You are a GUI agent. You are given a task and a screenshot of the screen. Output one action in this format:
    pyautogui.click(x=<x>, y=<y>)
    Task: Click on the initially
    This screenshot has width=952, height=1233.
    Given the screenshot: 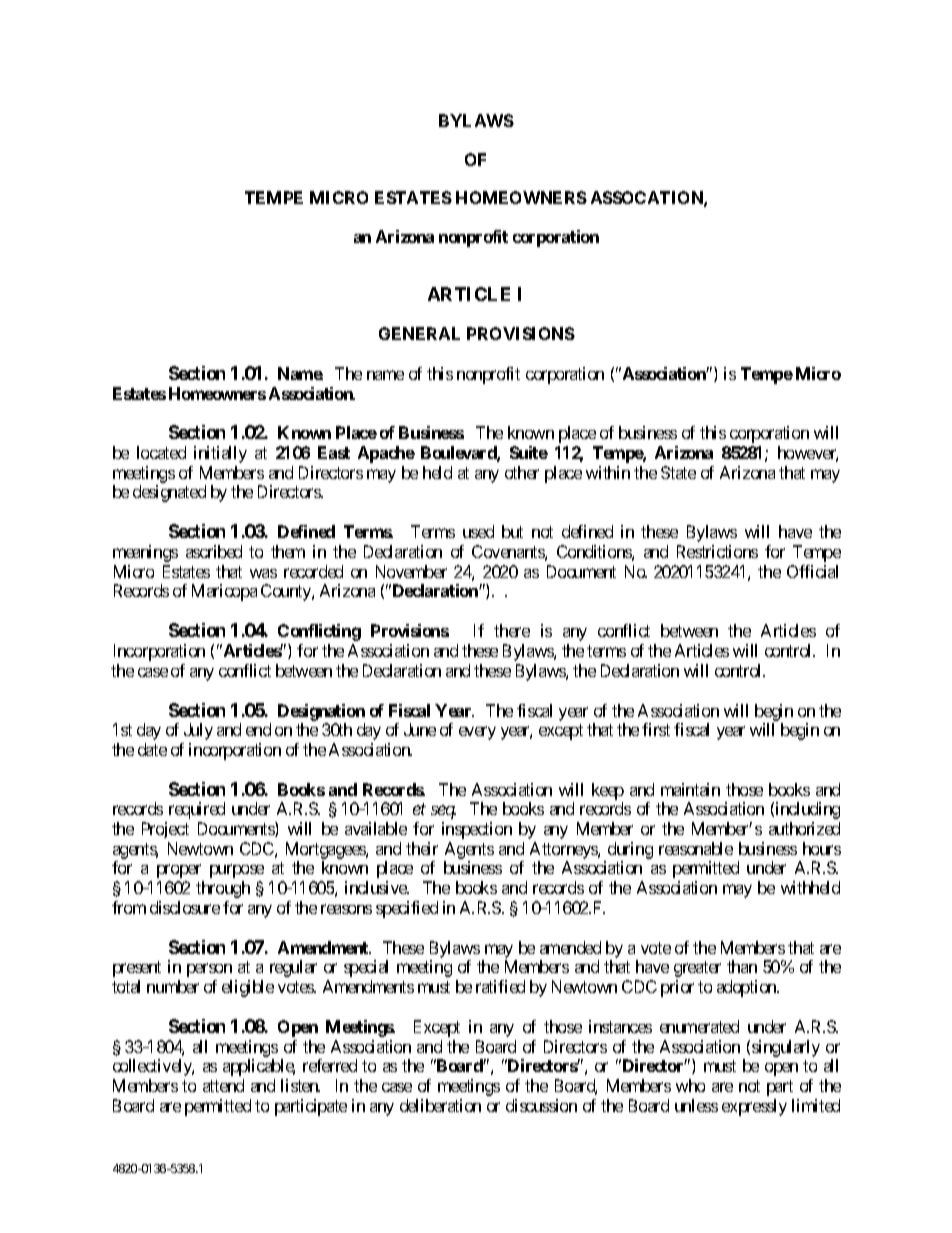 What is the action you would take?
    pyautogui.click(x=220, y=454)
